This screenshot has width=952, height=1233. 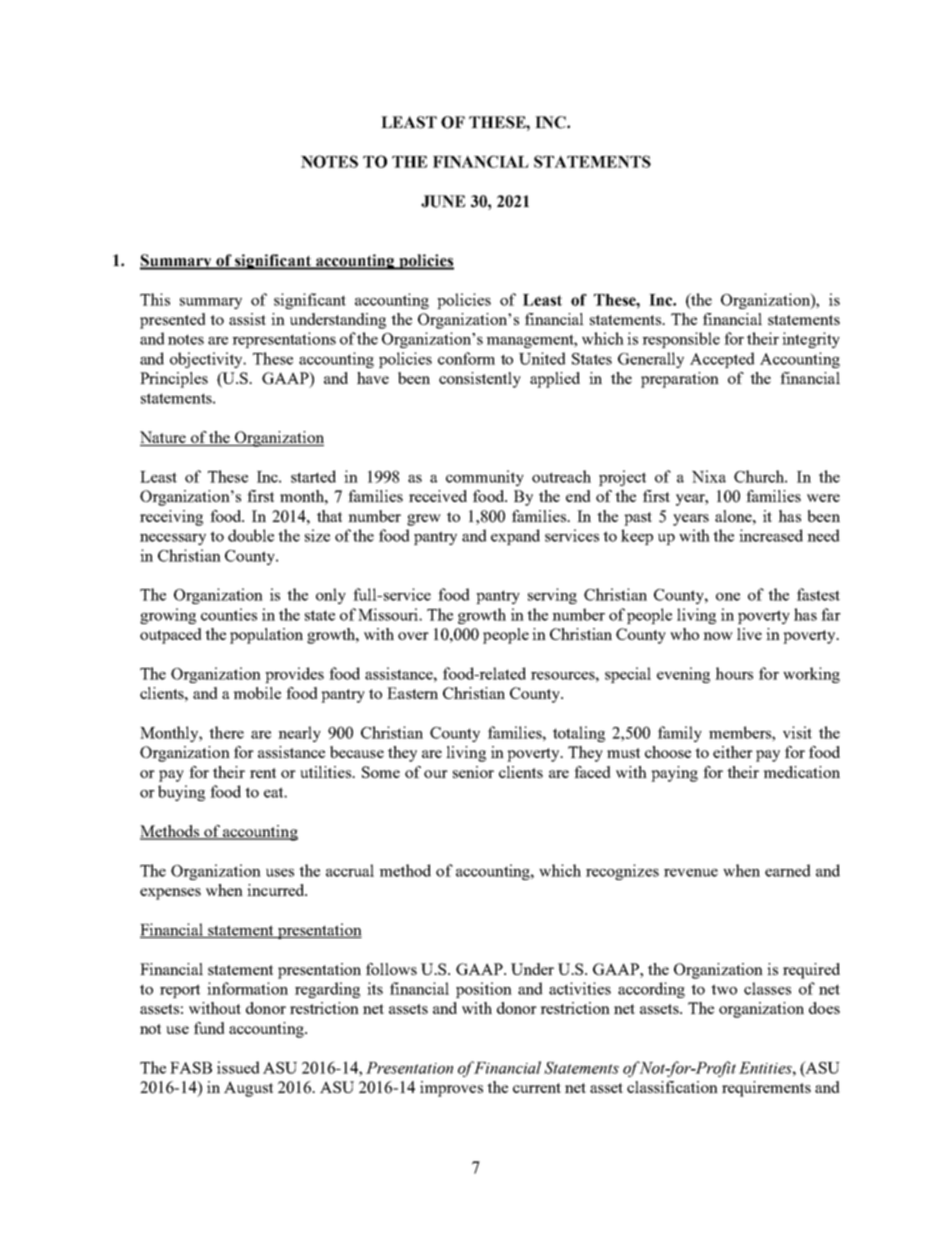 I want to click on preparation, so click(x=680, y=380).
